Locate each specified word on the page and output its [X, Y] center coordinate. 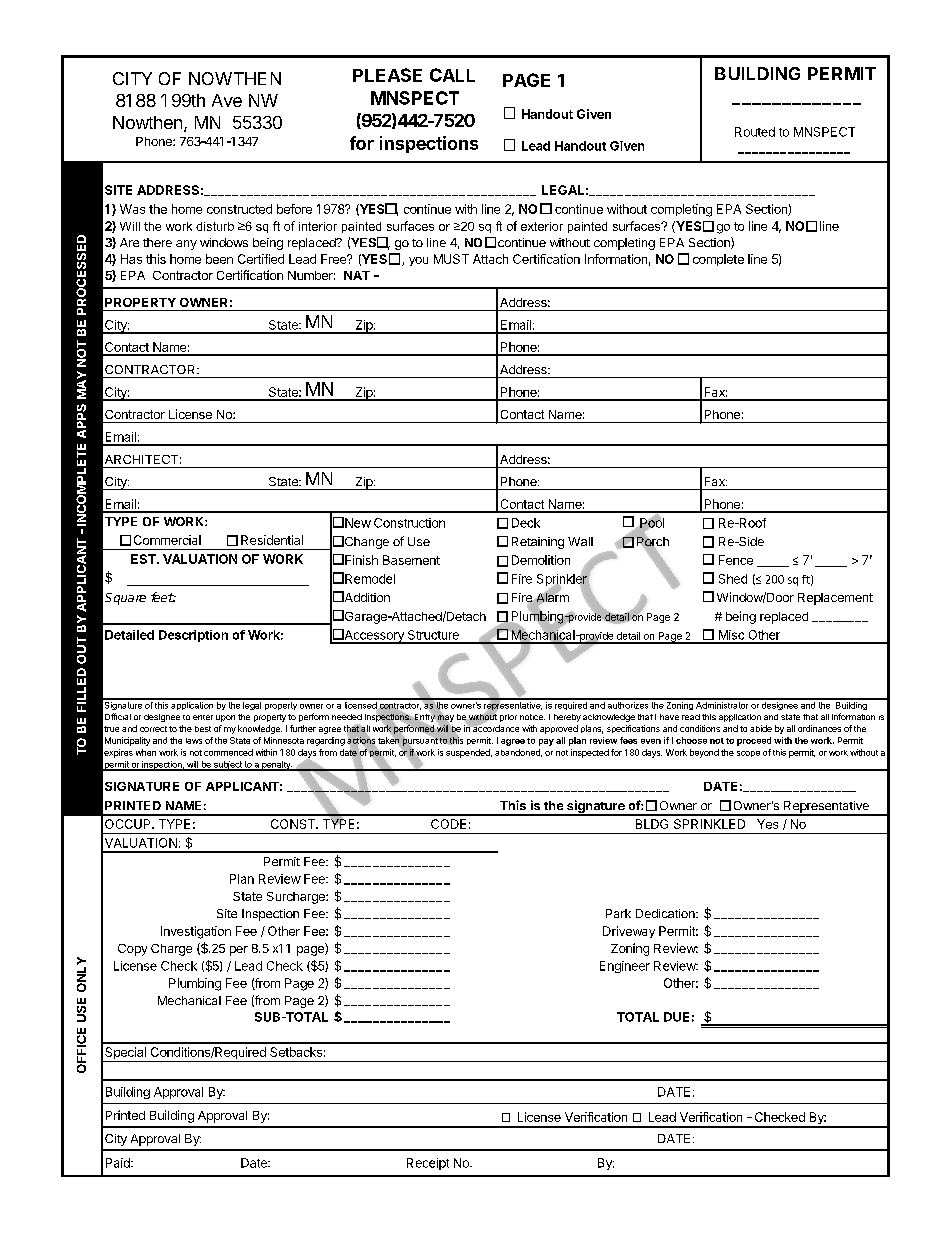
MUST [451, 259]
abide [761, 728]
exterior [542, 226]
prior [508, 718]
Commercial [167, 540]
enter [203, 717]
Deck [526, 523]
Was [132, 209]
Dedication [666, 913]
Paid [119, 1163]
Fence [736, 560]
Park [618, 913]
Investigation [196, 932]
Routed [755, 132]
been [219, 259]
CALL [452, 75]
